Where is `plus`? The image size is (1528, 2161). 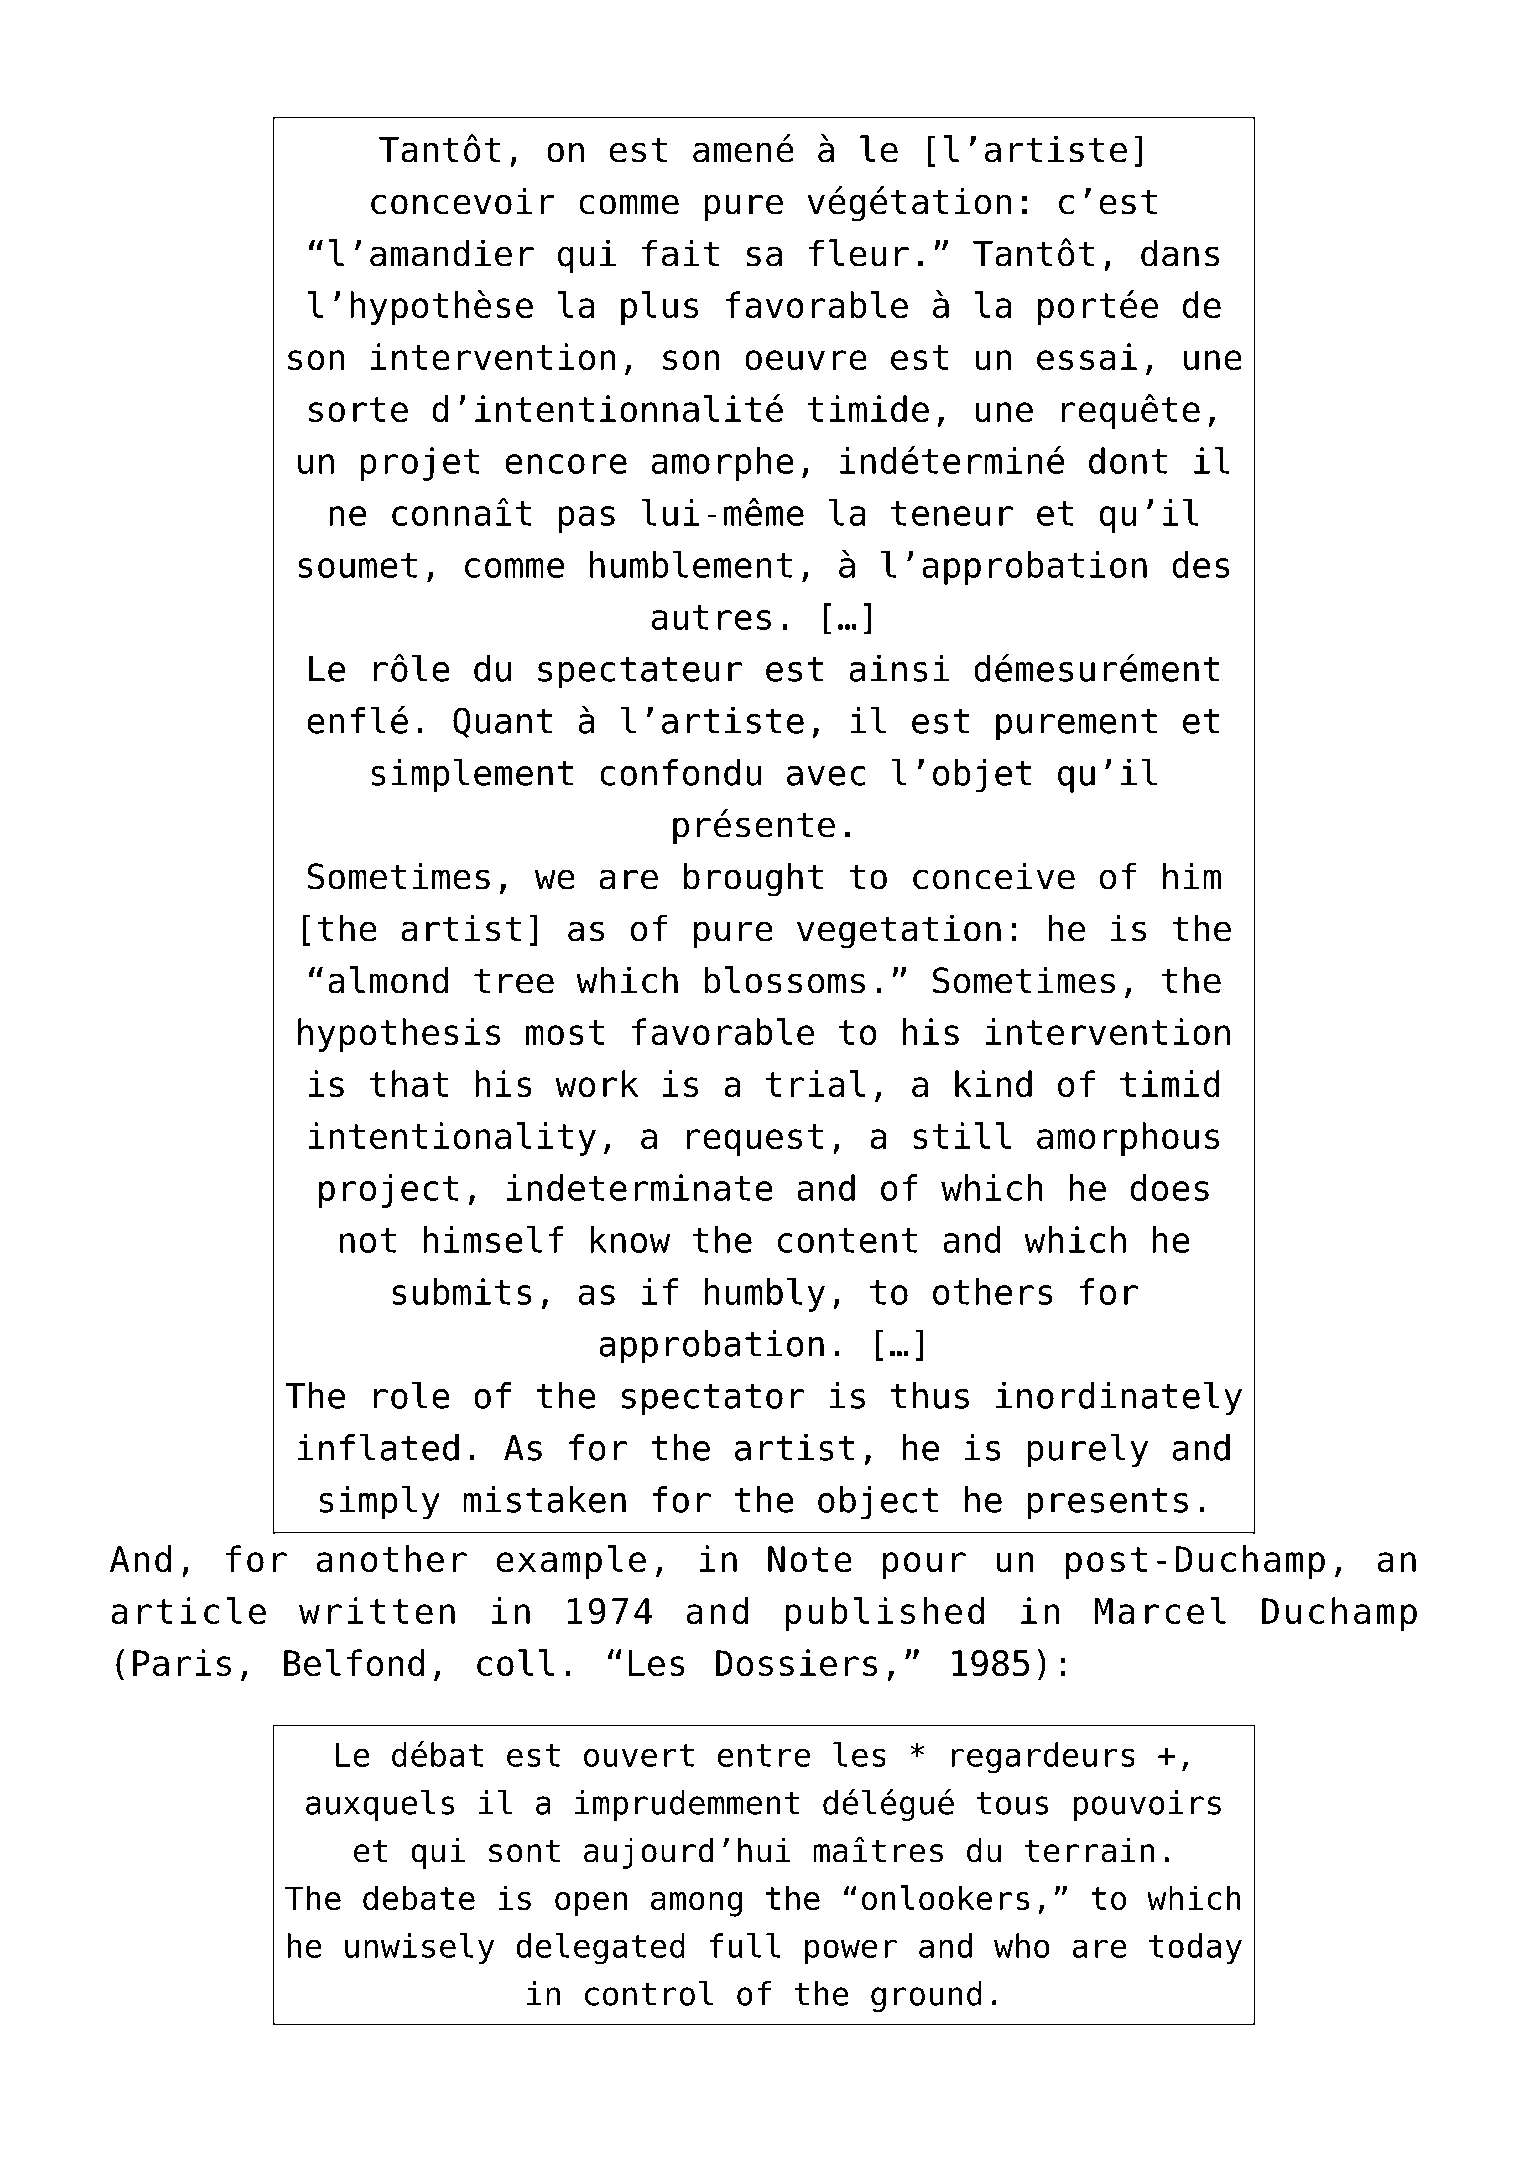 plus is located at coordinates (659, 308).
